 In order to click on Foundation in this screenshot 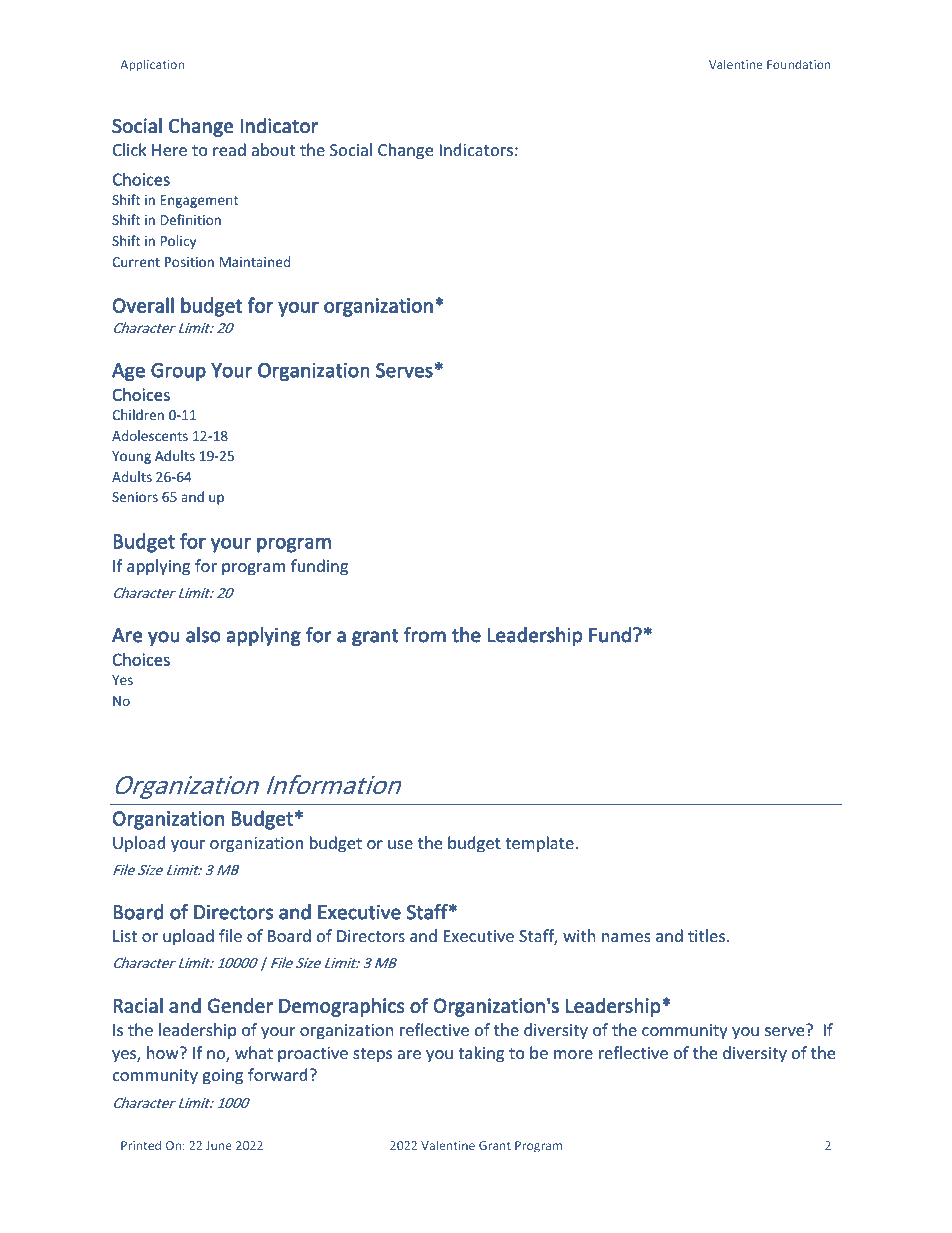, I will do `click(799, 64)`.
